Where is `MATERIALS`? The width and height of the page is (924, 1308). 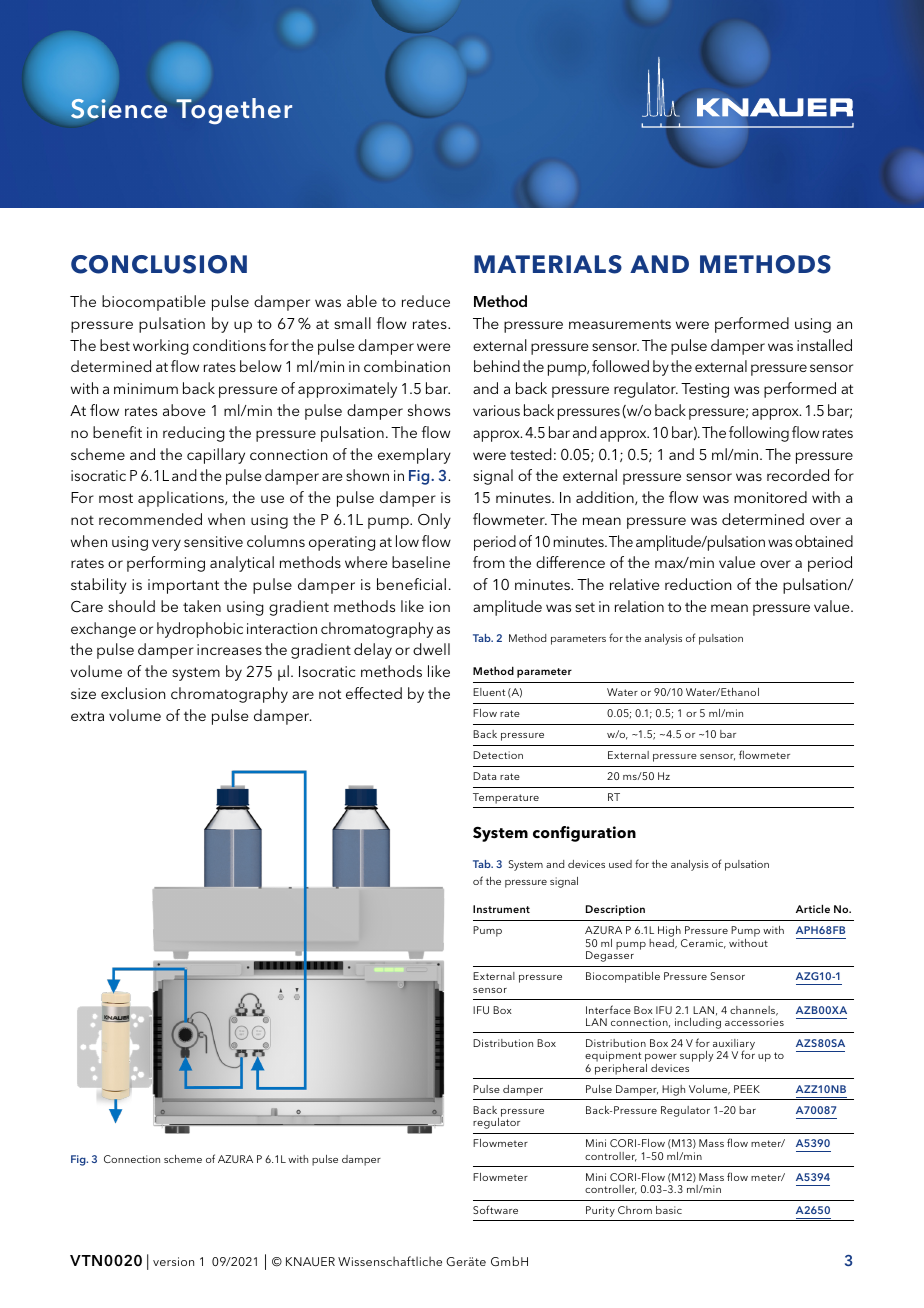
MATERIALS is located at coordinates (548, 264).
